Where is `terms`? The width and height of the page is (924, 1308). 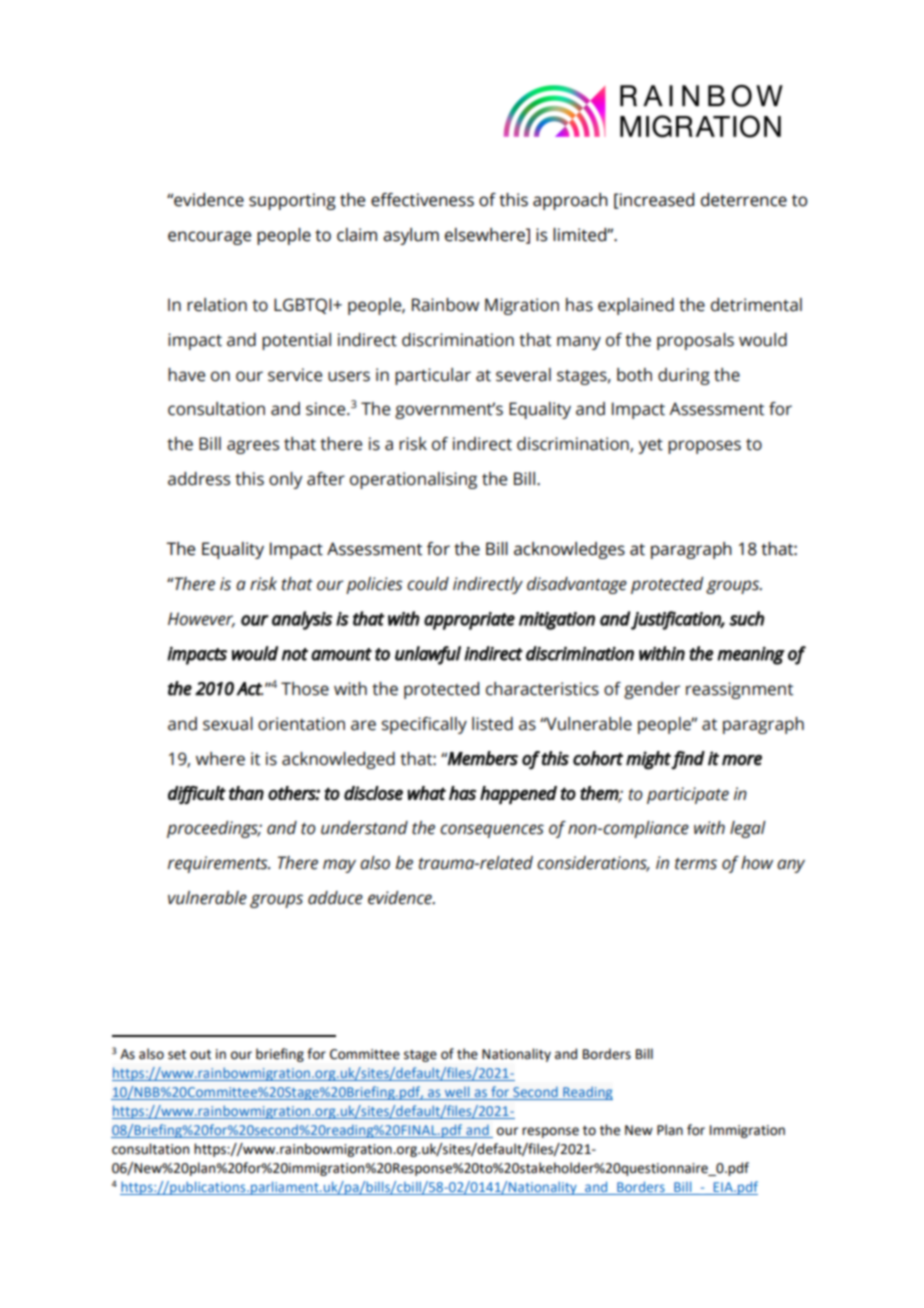 terms is located at coordinates (696, 864).
